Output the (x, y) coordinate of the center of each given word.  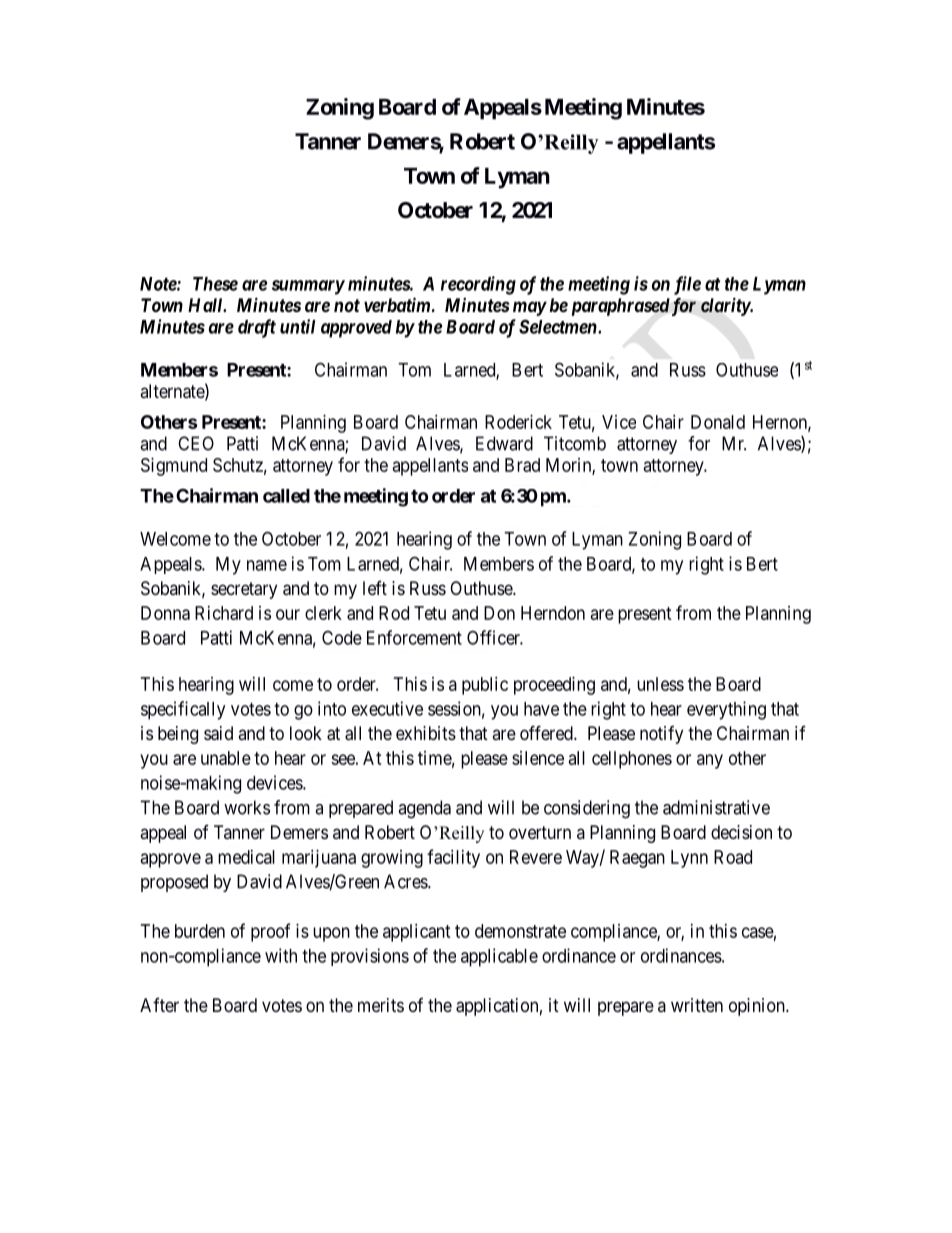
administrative (716, 807)
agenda (424, 809)
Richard (224, 613)
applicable (499, 957)
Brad (522, 465)
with (281, 955)
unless (660, 684)
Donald (718, 422)
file (687, 285)
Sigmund (174, 467)
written (697, 1005)
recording (478, 285)
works (247, 807)
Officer (495, 637)
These (215, 284)
